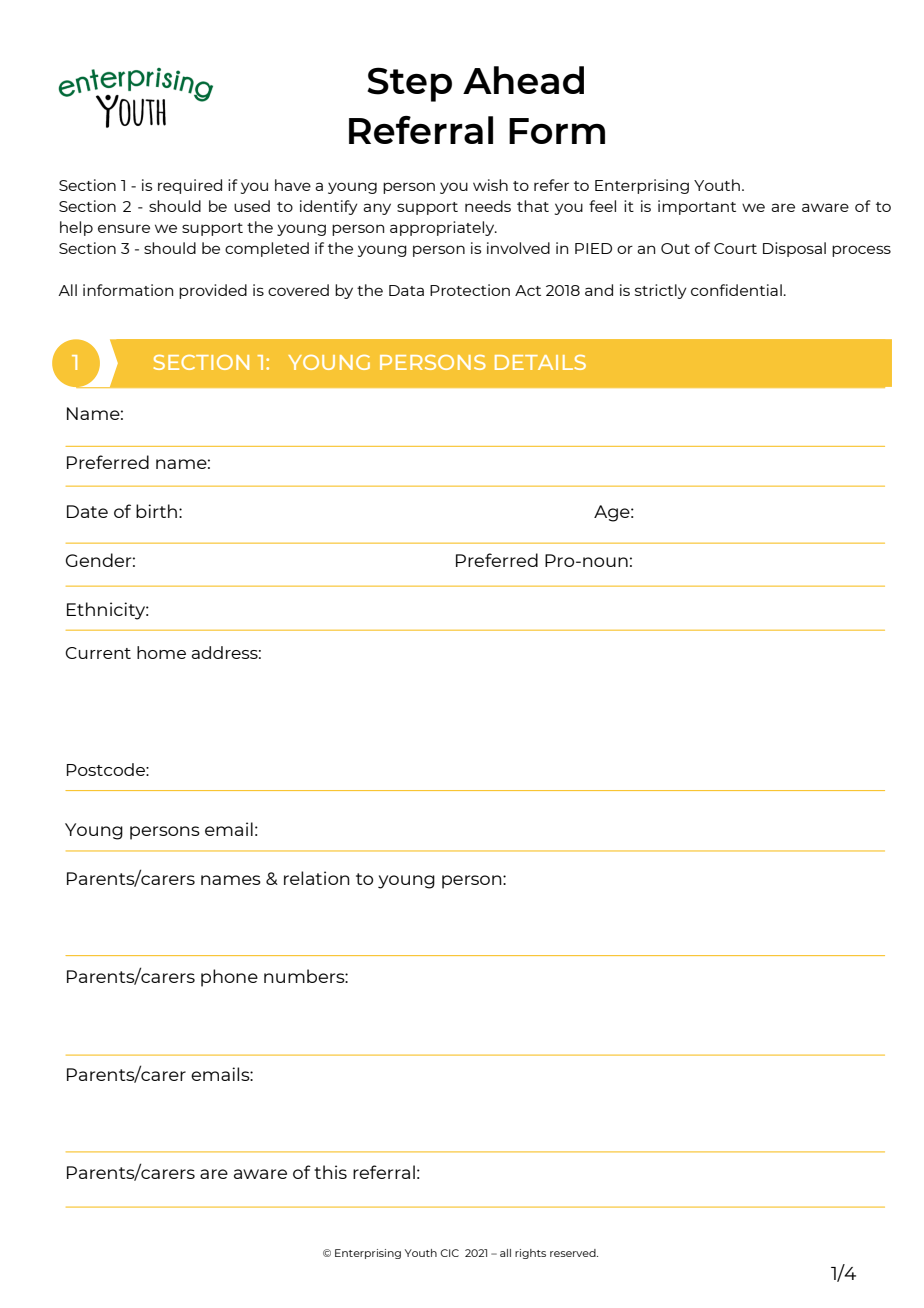 The width and height of the page is (924, 1308). I want to click on relation, so click(317, 878).
